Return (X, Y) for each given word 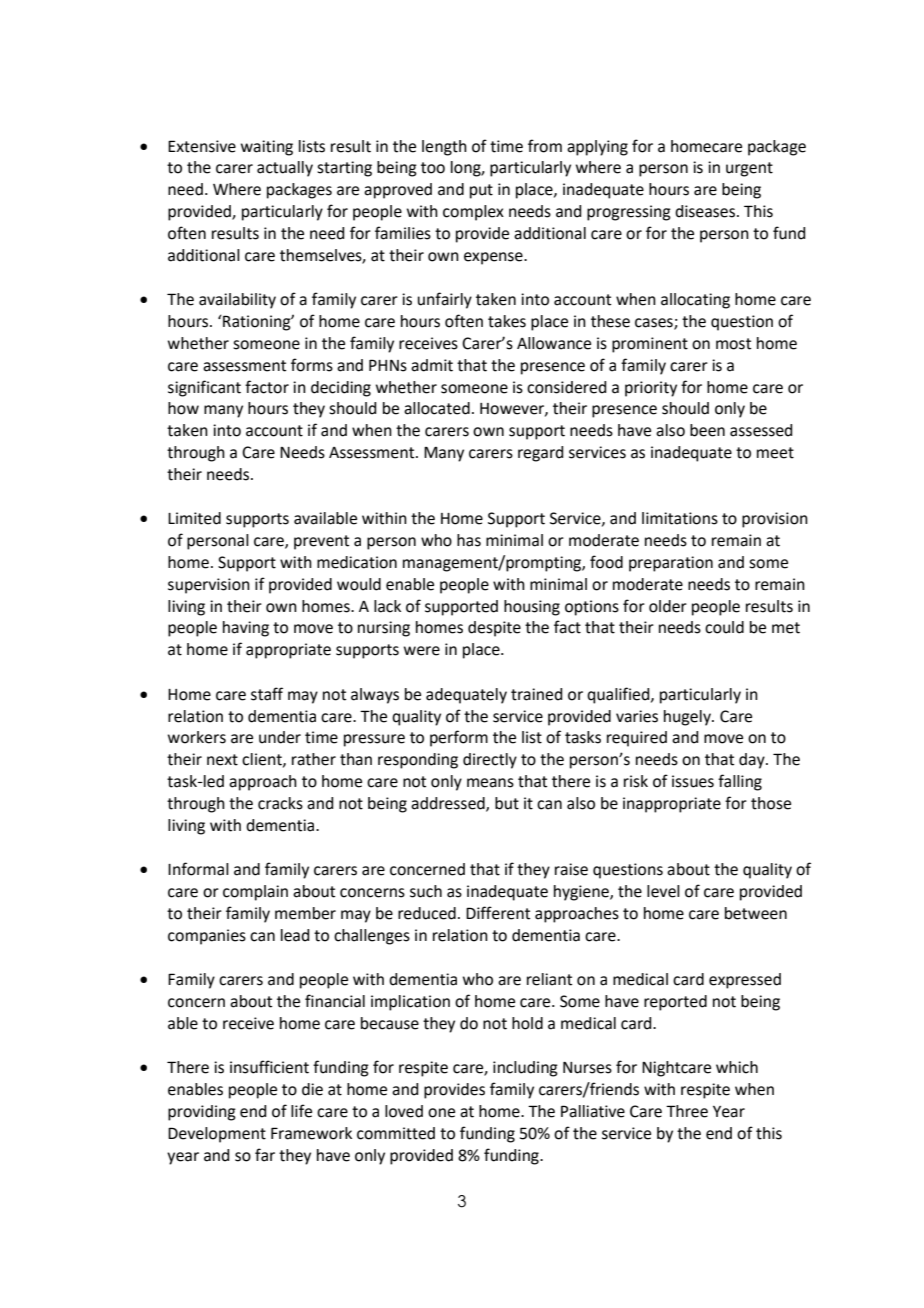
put (481, 191)
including (525, 1069)
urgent (749, 169)
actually (285, 169)
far (265, 1155)
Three (687, 1111)
